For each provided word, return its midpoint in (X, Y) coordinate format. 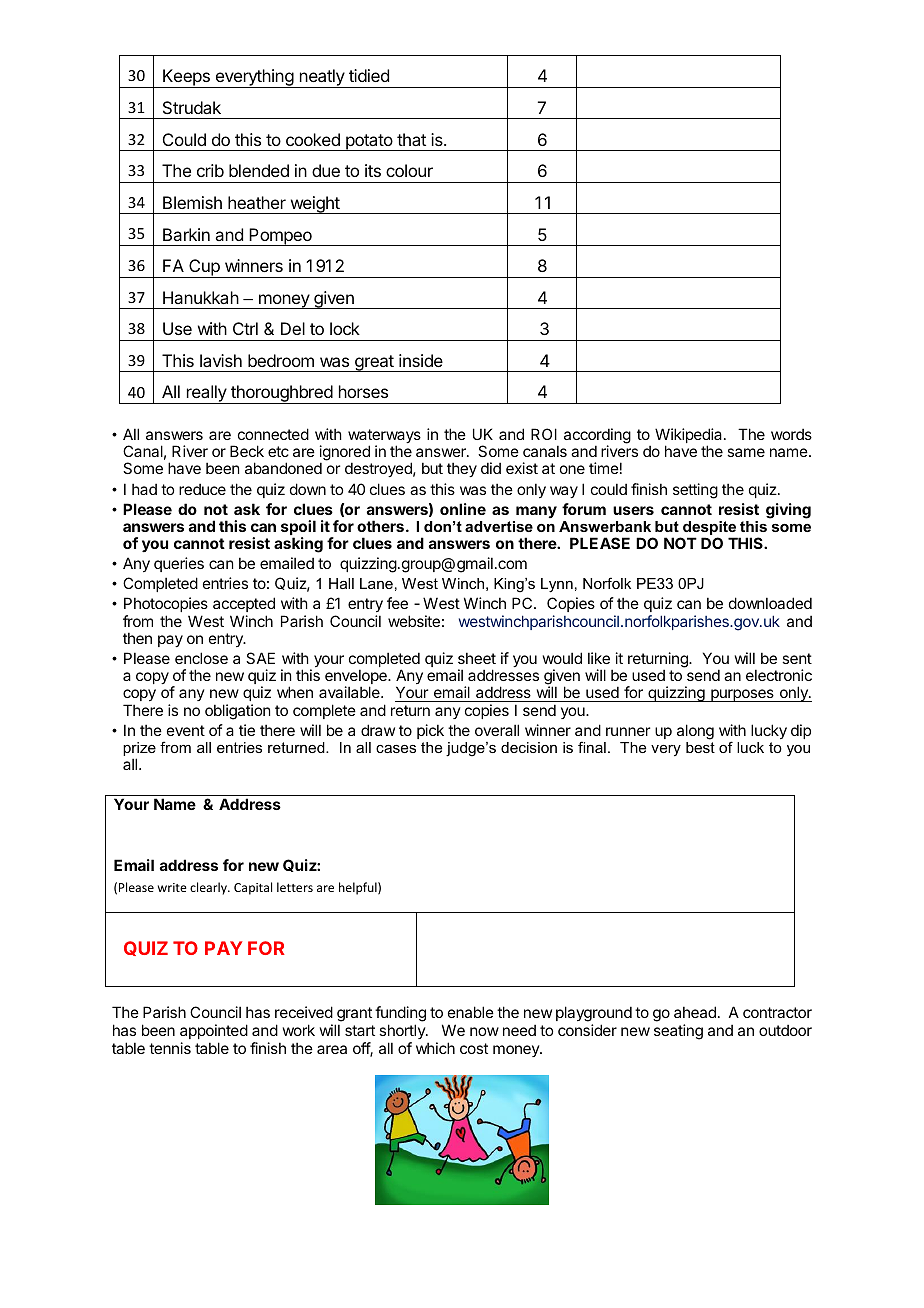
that (411, 139)
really (206, 394)
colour (409, 170)
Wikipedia (690, 437)
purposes (742, 695)
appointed (214, 1031)
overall (497, 730)
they (462, 469)
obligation (237, 712)
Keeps (186, 78)
